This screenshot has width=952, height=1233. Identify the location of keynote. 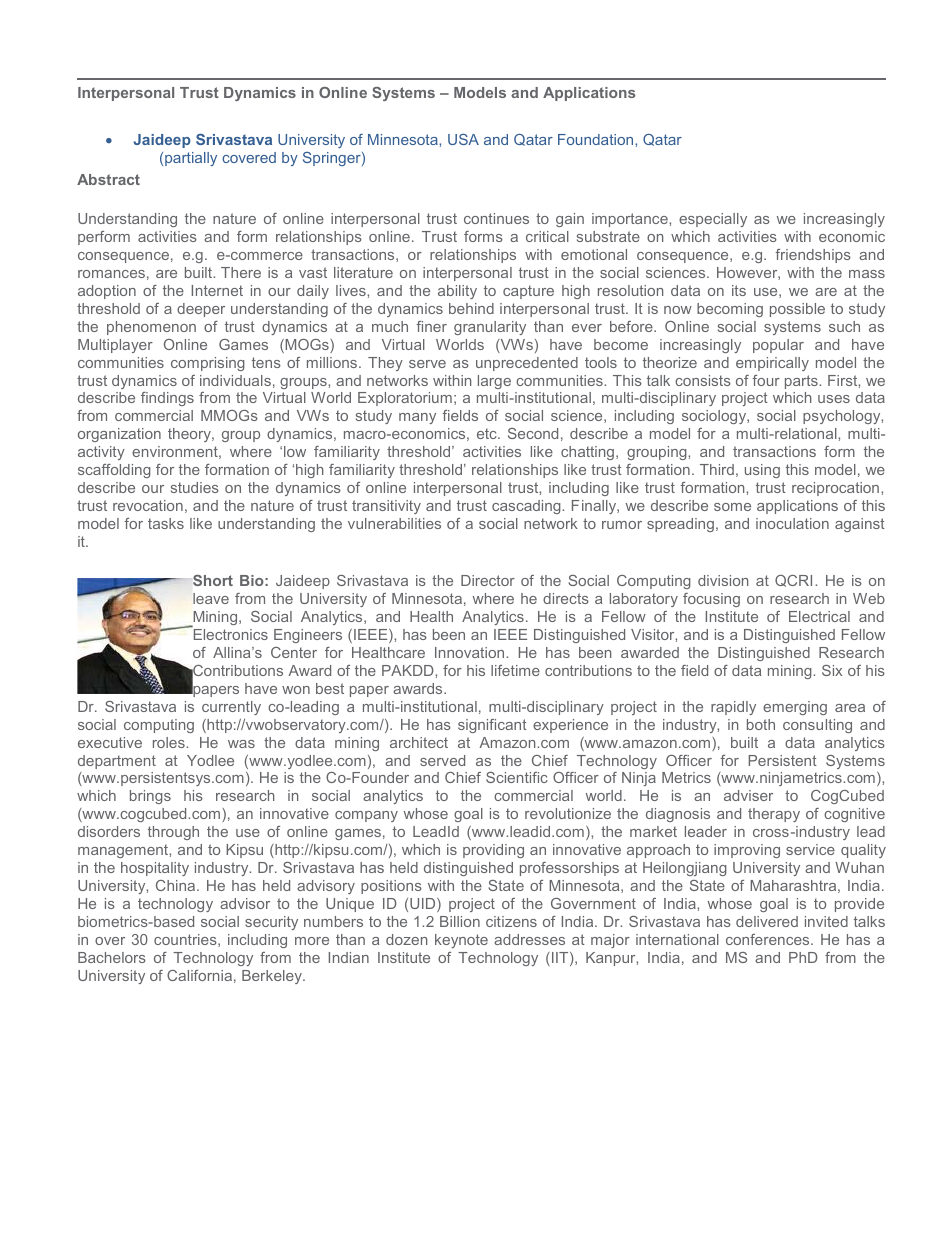
(461, 941).
